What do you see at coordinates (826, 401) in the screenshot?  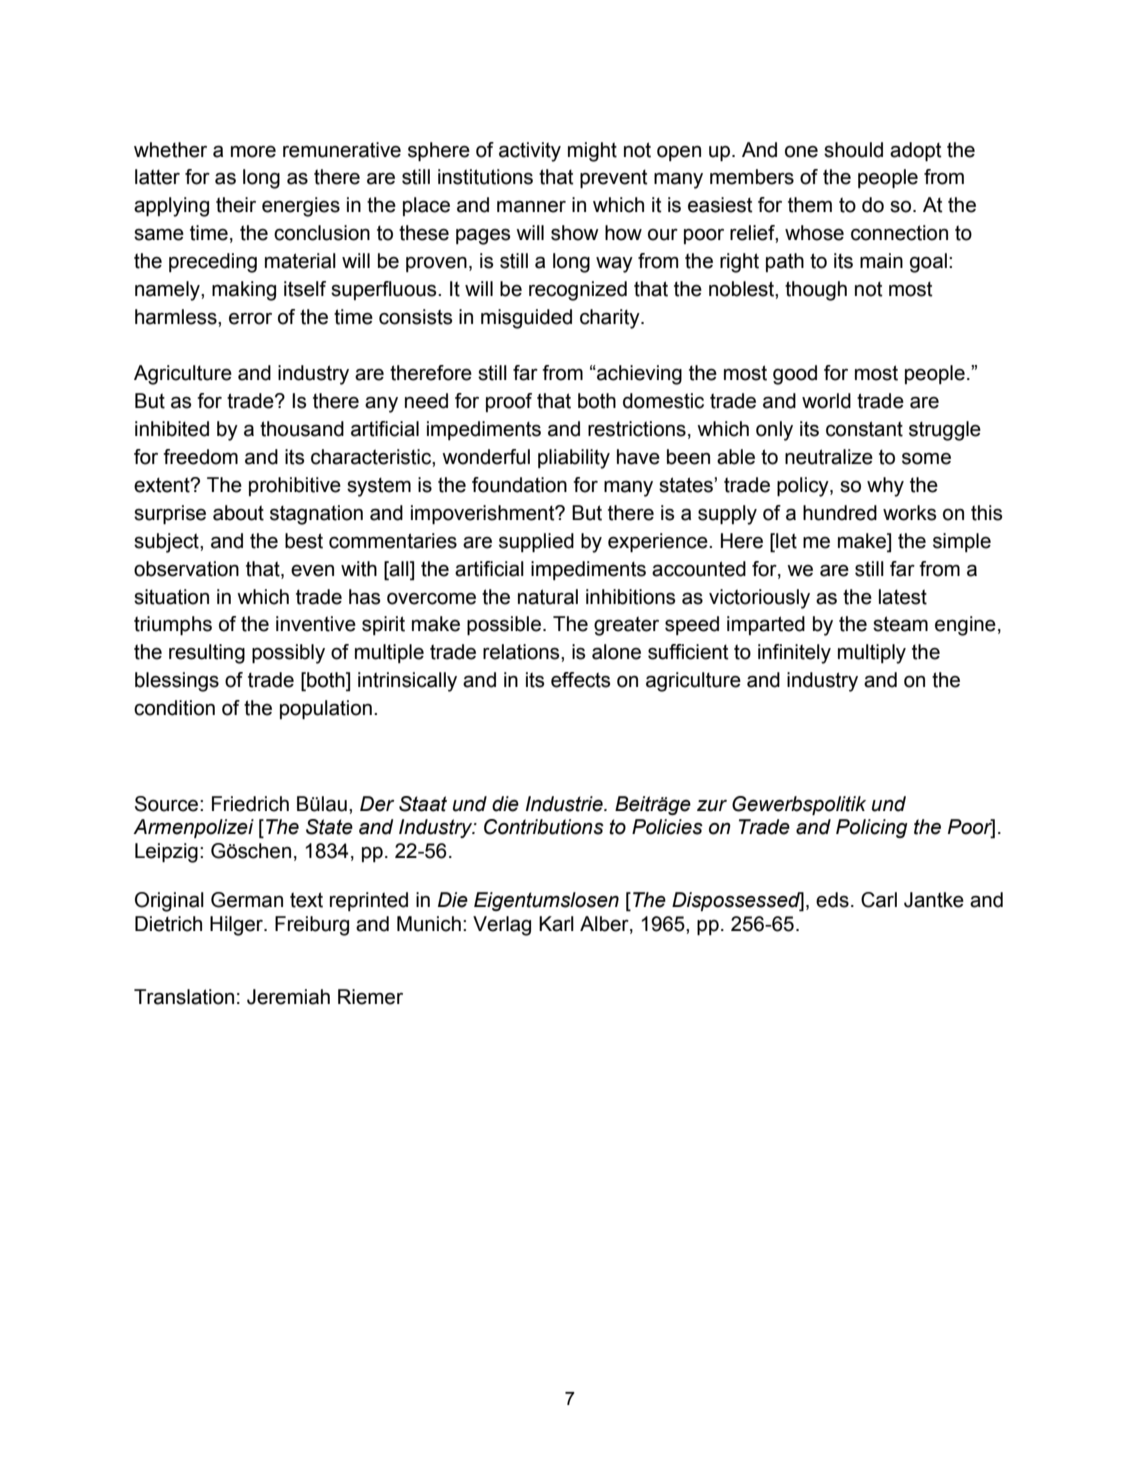 I see `world` at bounding box center [826, 401].
